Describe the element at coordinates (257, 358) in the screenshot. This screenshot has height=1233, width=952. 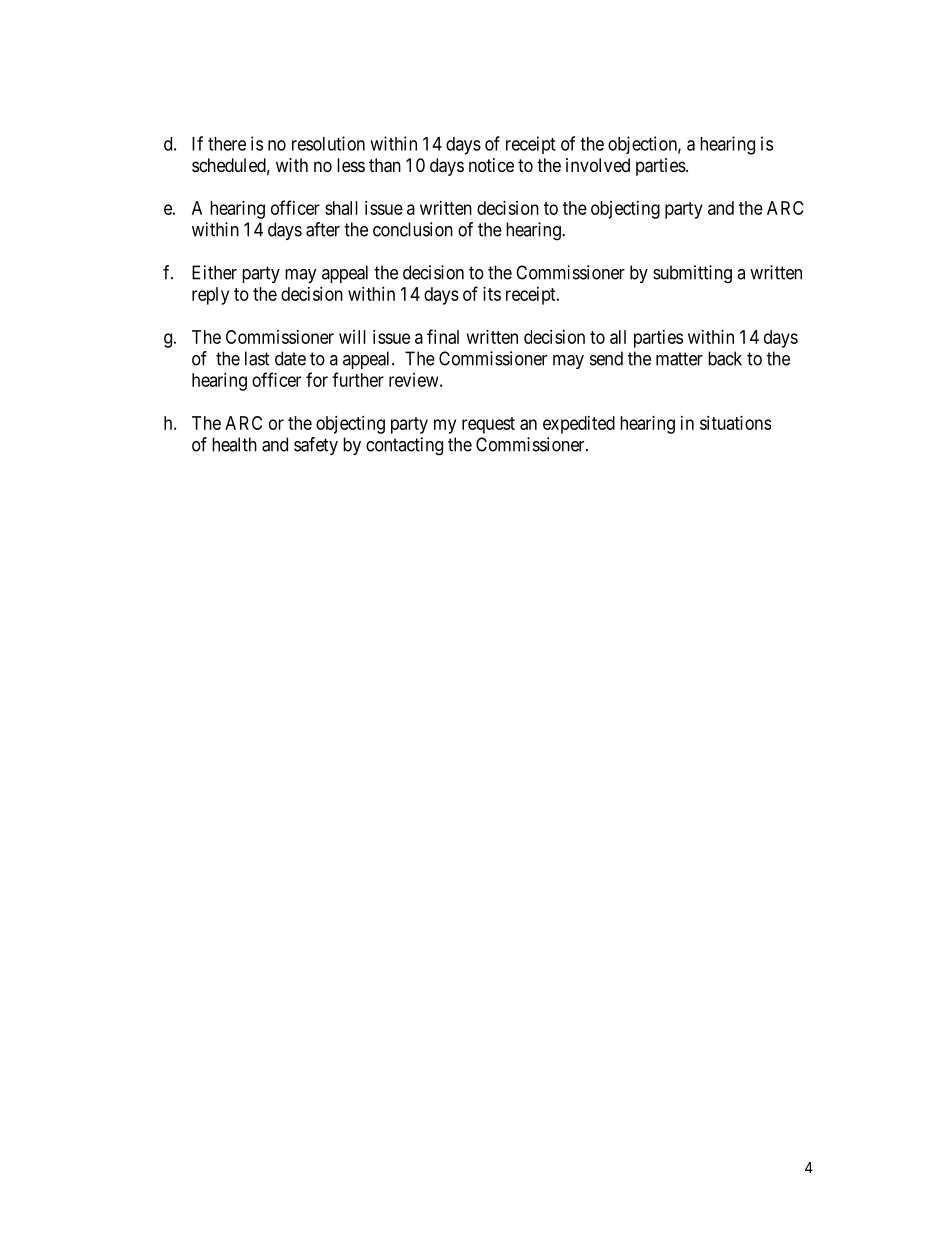
I see `last` at that location.
